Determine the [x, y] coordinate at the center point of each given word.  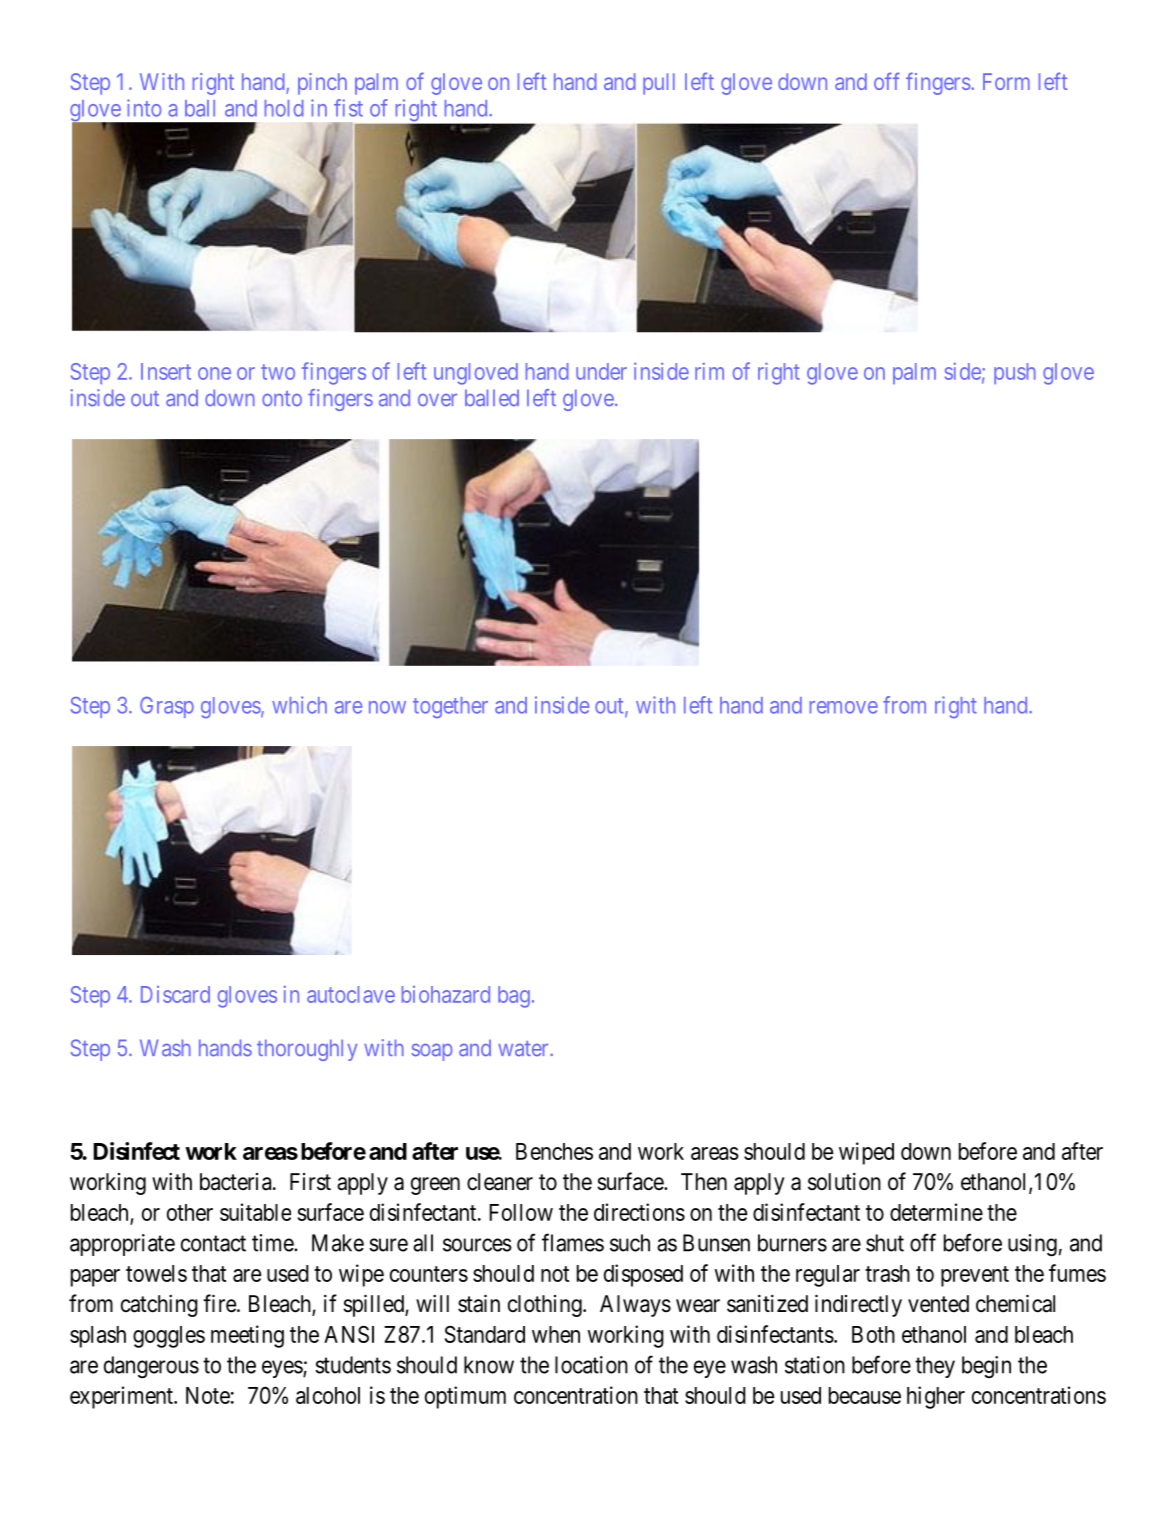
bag [514, 997]
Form [1006, 81]
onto [282, 398]
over [437, 399]
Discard [175, 994]
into [144, 108]
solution [844, 1182]
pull [659, 84]
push [1015, 373]
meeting [247, 1336]
